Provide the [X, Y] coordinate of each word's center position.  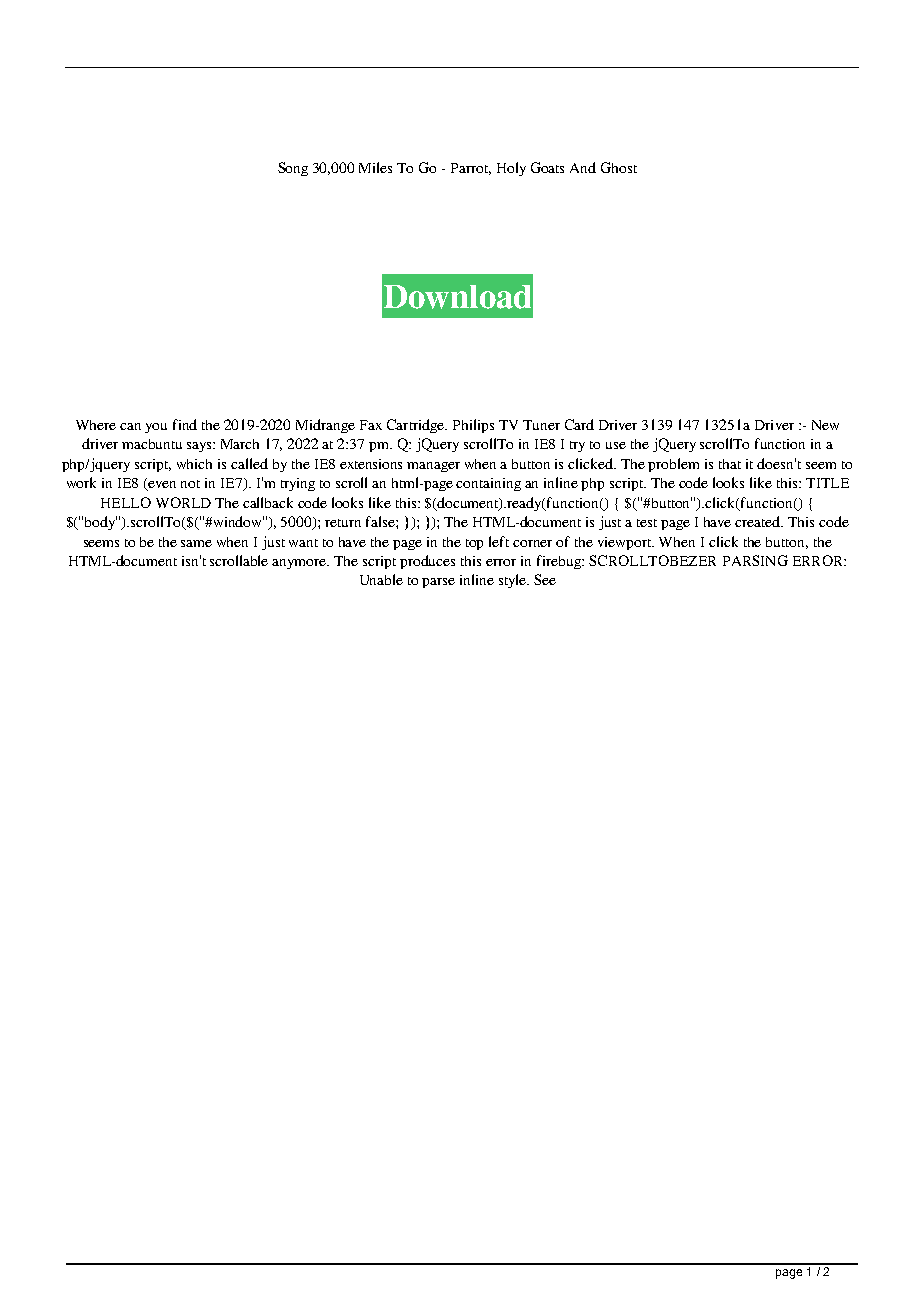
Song [293, 169]
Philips [473, 426]
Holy [511, 169]
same [196, 543]
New [825, 425]
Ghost [619, 167]
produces [427, 562]
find [185, 424]
